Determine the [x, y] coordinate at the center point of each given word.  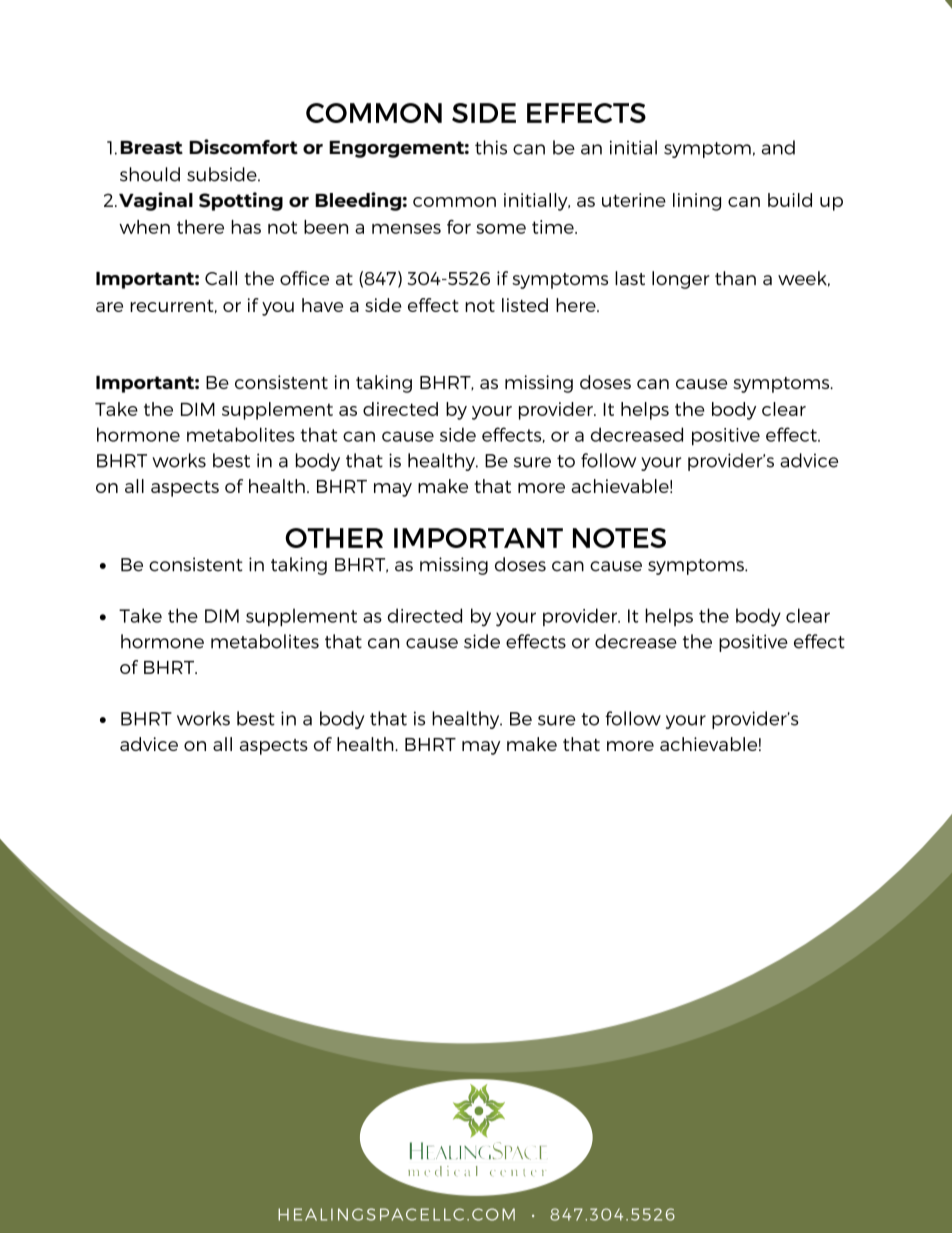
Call [221, 278]
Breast [151, 147]
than [735, 278]
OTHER [334, 538]
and [778, 147]
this [491, 147]
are [109, 307]
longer [681, 280]
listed [525, 305]
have [322, 305]
